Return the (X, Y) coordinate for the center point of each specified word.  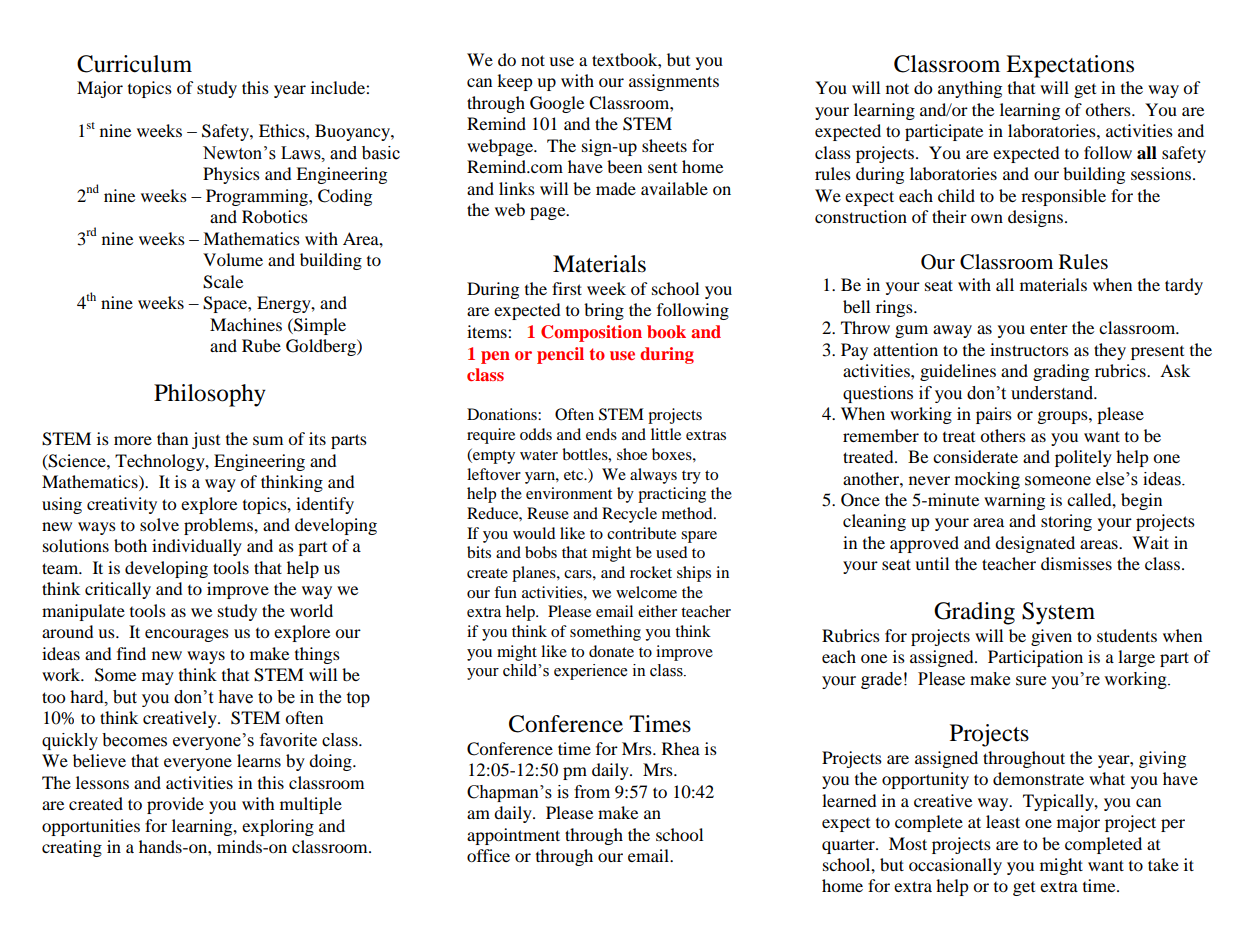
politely (1083, 458)
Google (557, 104)
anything (970, 89)
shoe (632, 454)
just (206, 440)
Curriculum (134, 64)
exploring (278, 827)
